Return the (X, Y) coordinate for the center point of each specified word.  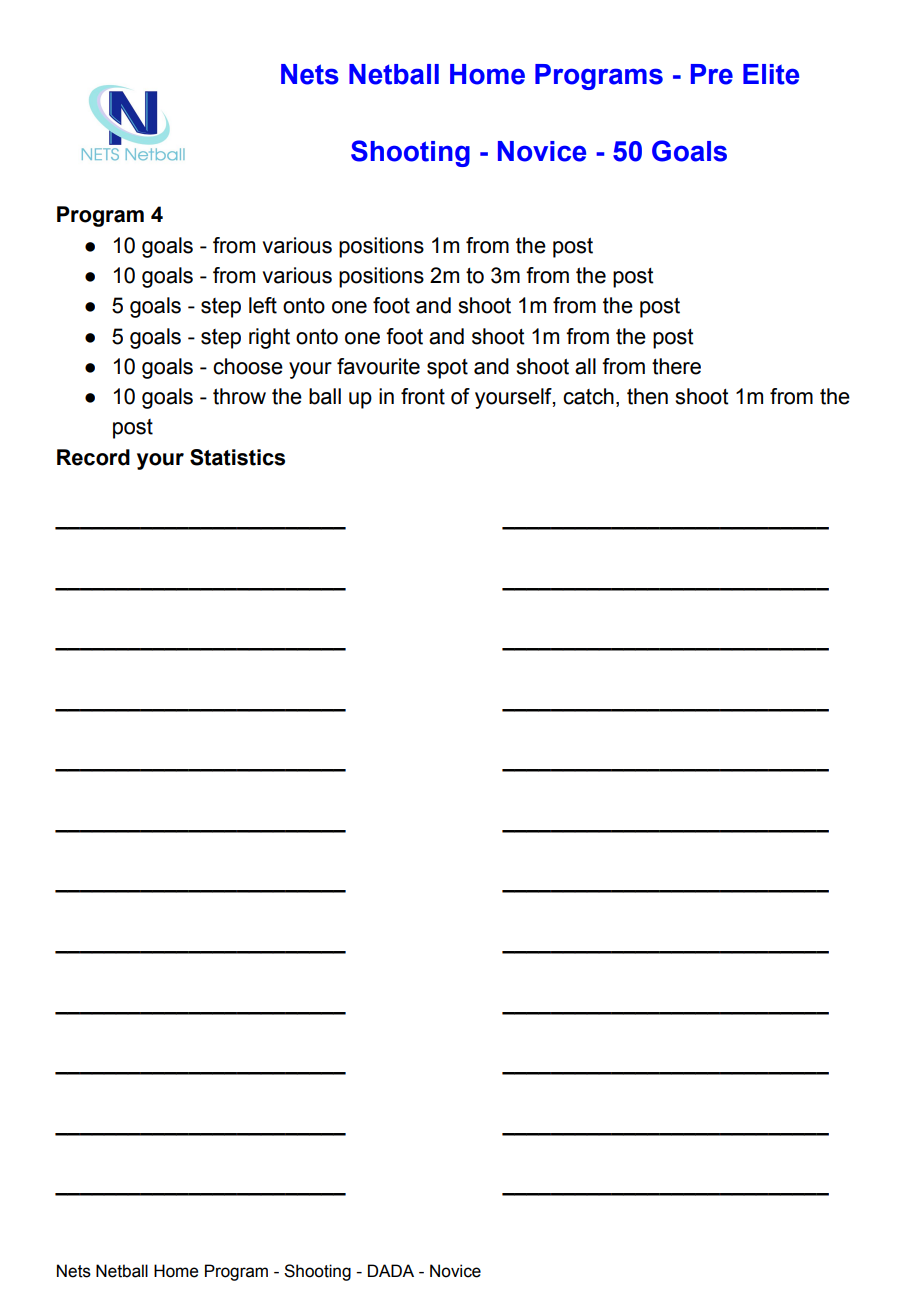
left (263, 305)
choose (248, 366)
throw (239, 396)
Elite (771, 74)
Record (93, 457)
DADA (391, 1270)
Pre (712, 74)
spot (447, 369)
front (423, 396)
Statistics (237, 457)
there (676, 366)
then (647, 396)
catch (588, 396)
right (269, 338)
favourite (378, 366)
